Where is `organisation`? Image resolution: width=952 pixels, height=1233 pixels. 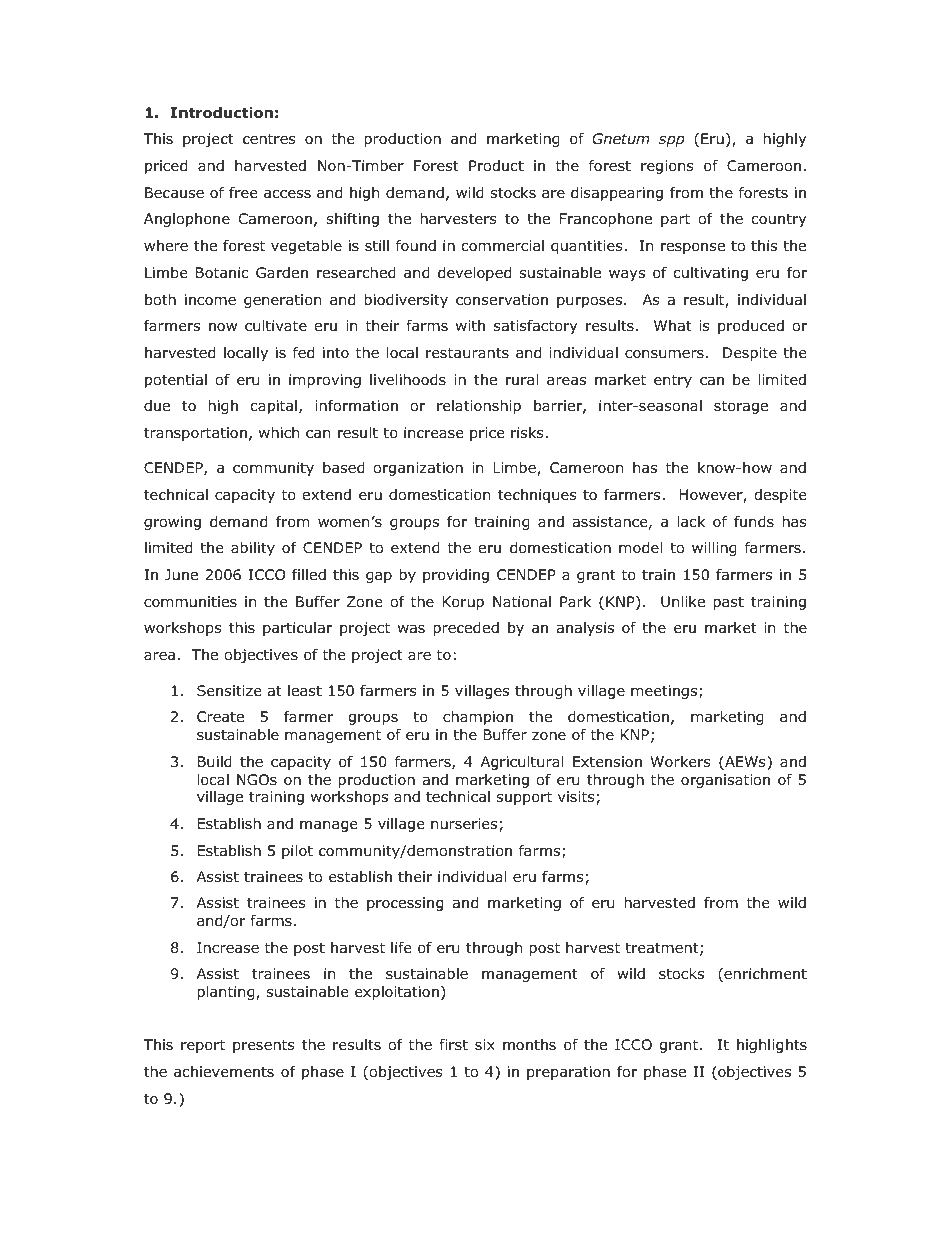 organisation is located at coordinates (725, 781).
